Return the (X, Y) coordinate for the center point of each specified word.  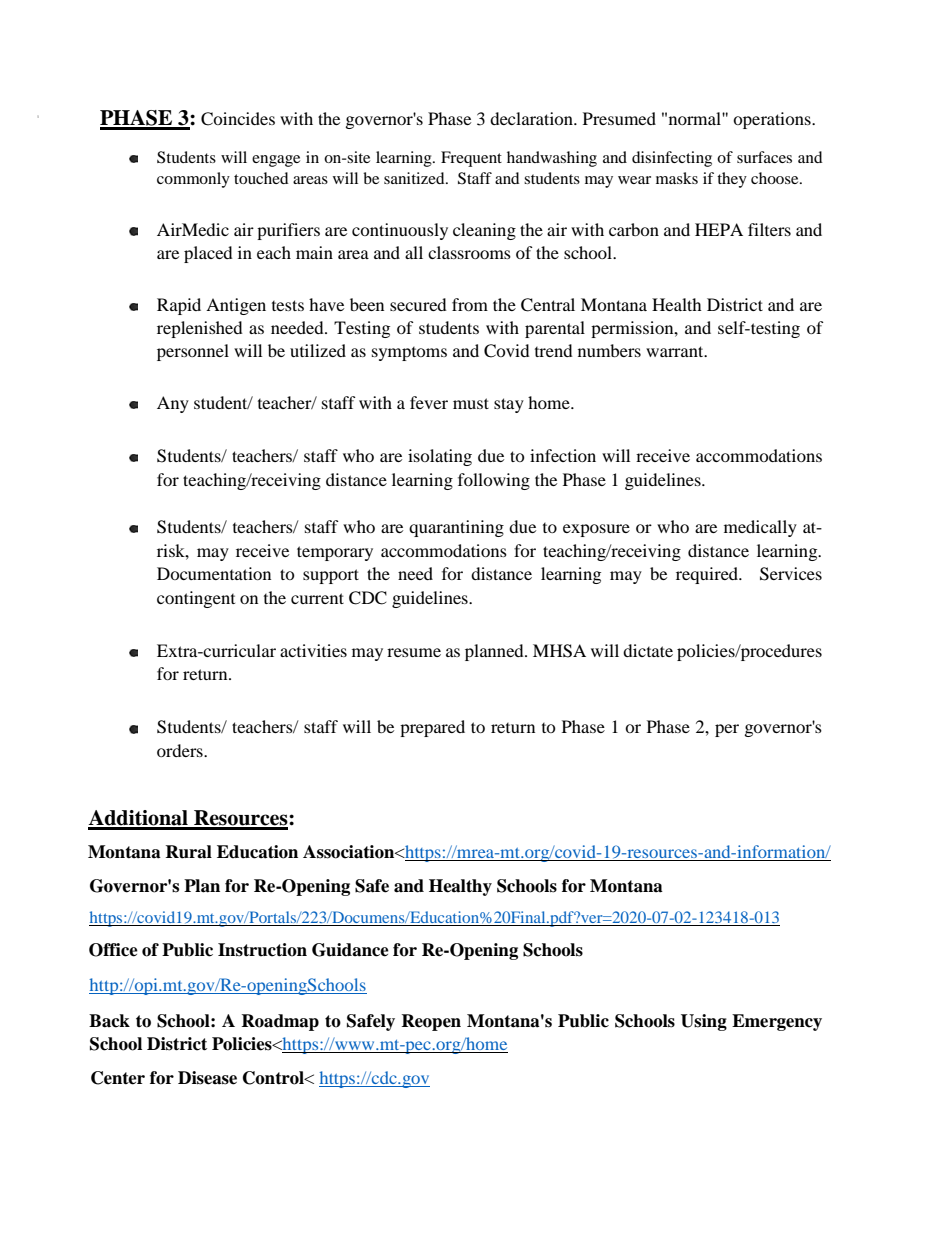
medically (760, 528)
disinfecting (672, 159)
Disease (207, 1078)
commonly (193, 180)
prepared (432, 728)
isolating (440, 457)
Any (173, 404)
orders (181, 750)
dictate (648, 650)
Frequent (471, 159)
